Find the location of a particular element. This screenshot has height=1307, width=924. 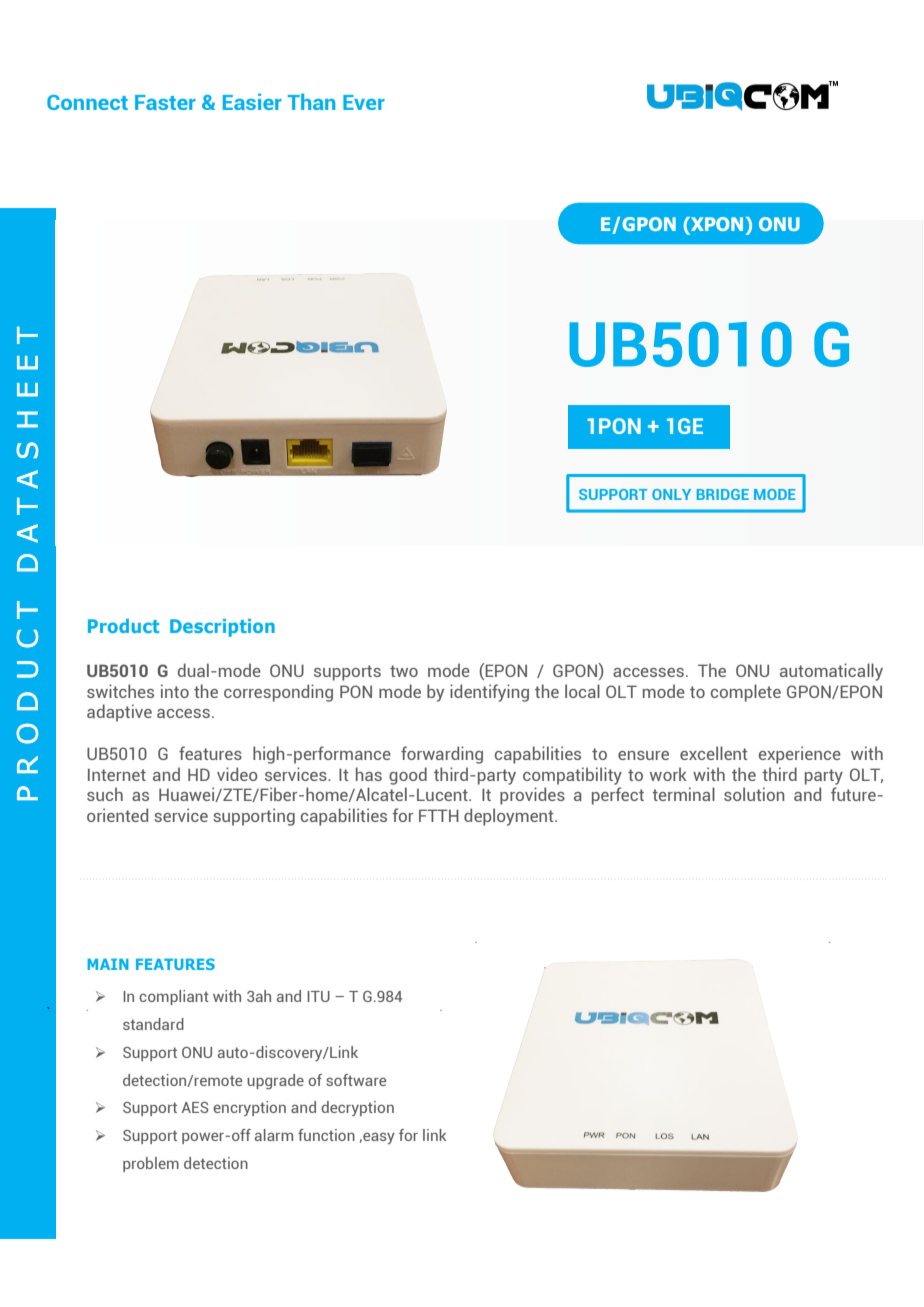

ONLY is located at coordinates (671, 494).
